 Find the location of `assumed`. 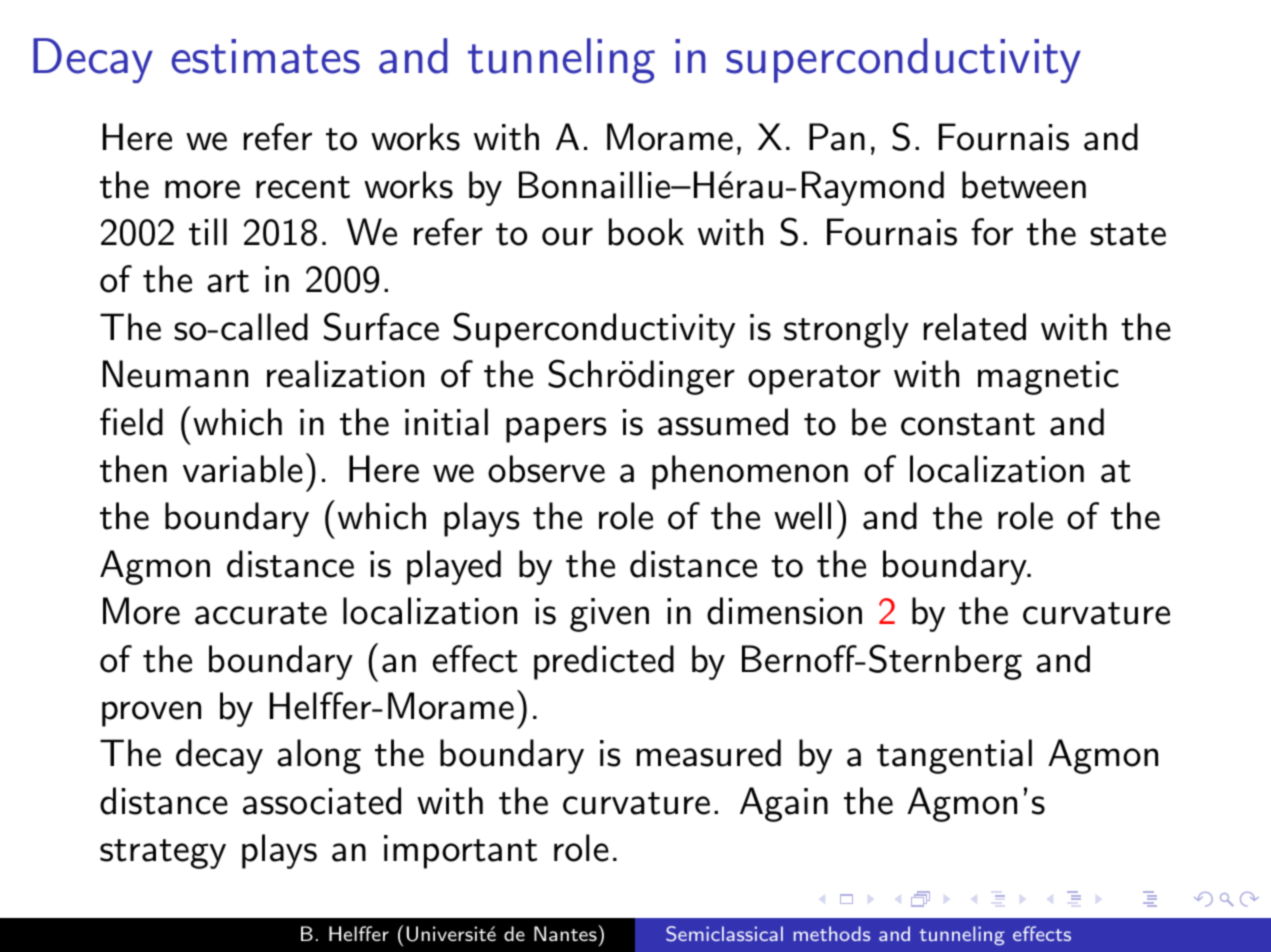

assumed is located at coordinates (723, 422).
